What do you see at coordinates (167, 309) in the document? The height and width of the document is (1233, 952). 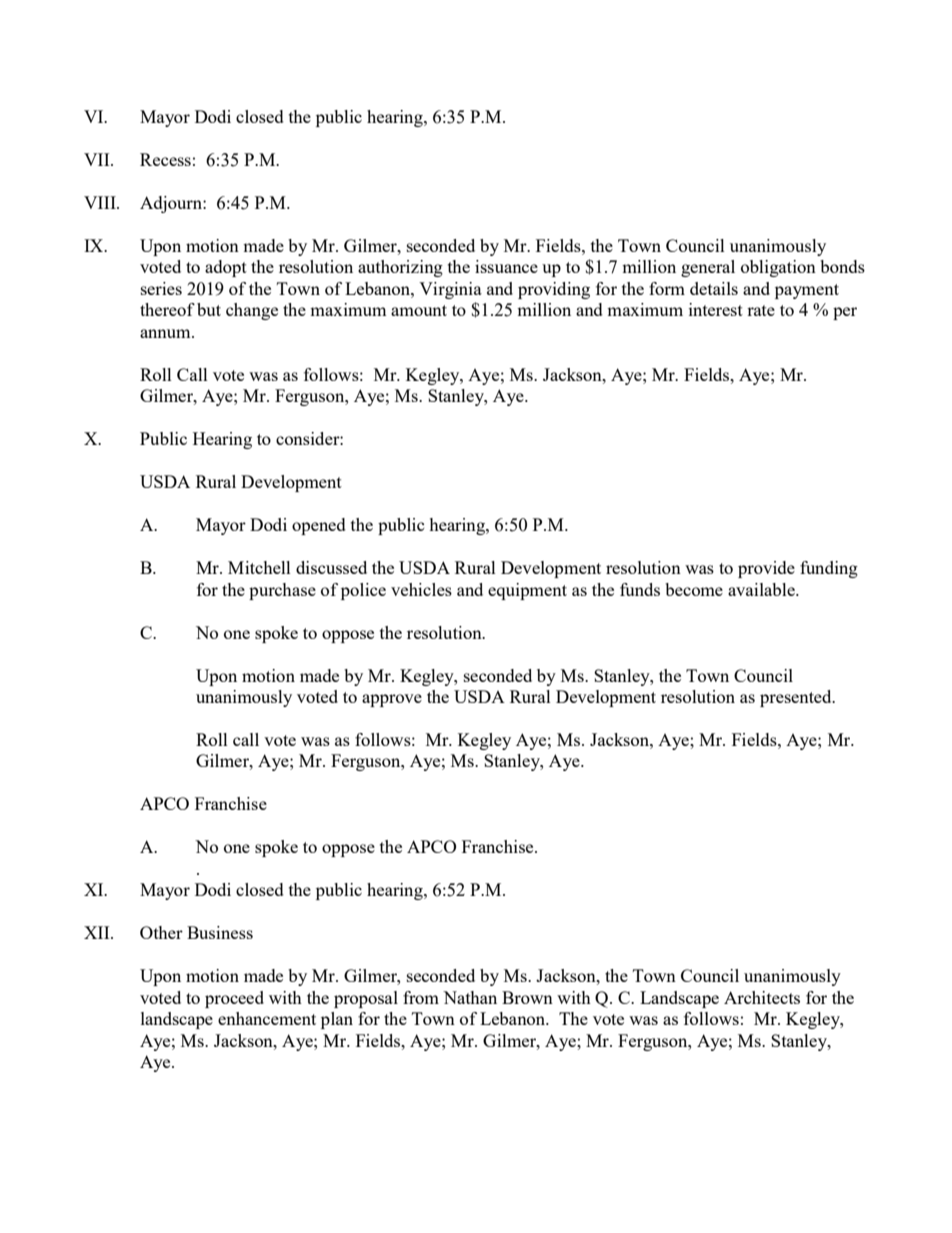 I see `thereof` at bounding box center [167, 309].
